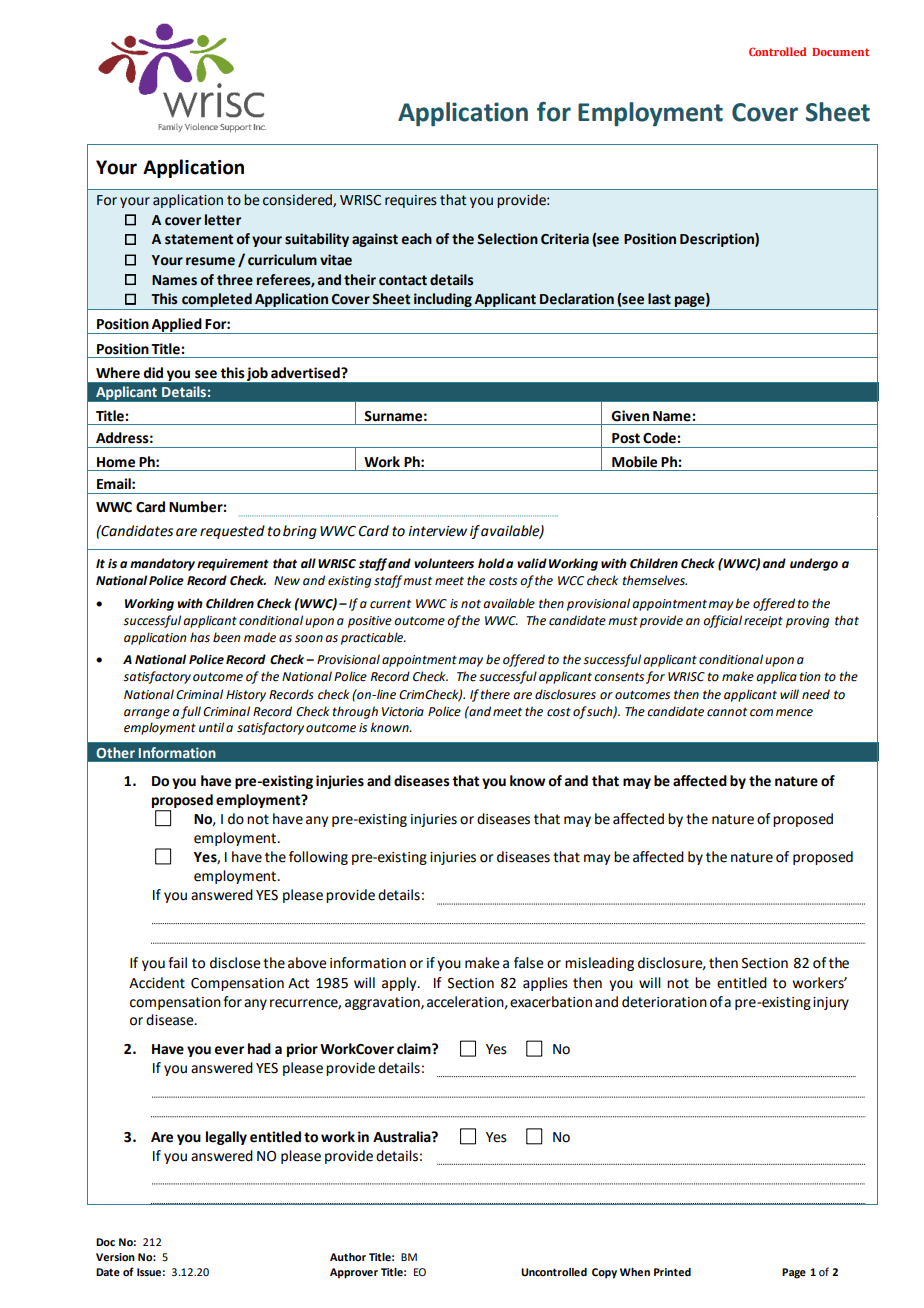  What do you see at coordinates (200, 637) in the document?
I see `has` at bounding box center [200, 637].
